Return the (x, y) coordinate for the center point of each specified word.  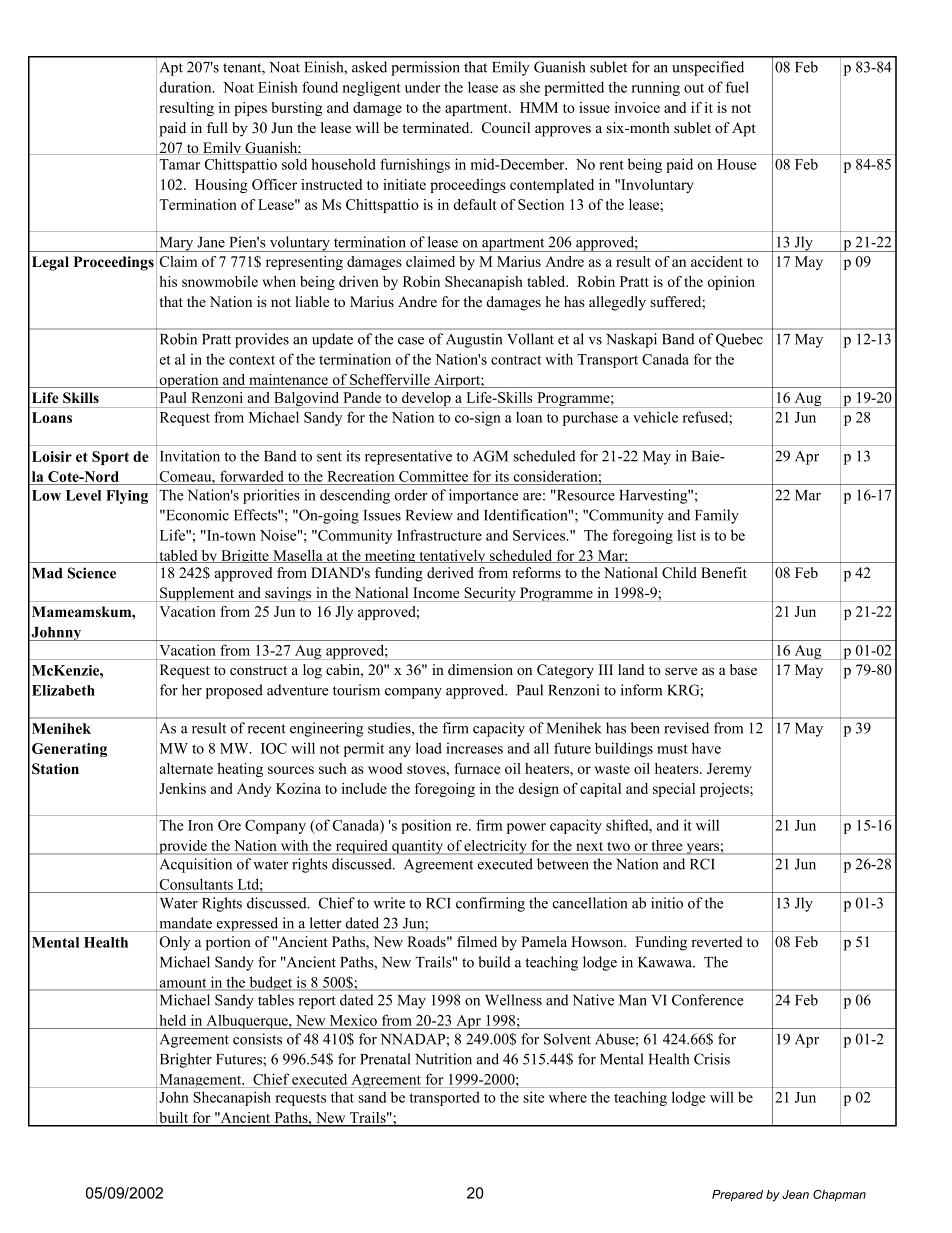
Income (436, 593)
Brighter (186, 1060)
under (422, 87)
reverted (717, 941)
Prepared (737, 1196)
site (534, 1097)
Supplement (197, 594)
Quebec (739, 340)
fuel (737, 87)
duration (186, 87)
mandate (186, 923)
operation (189, 381)
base (743, 670)
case (411, 341)
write (389, 903)
